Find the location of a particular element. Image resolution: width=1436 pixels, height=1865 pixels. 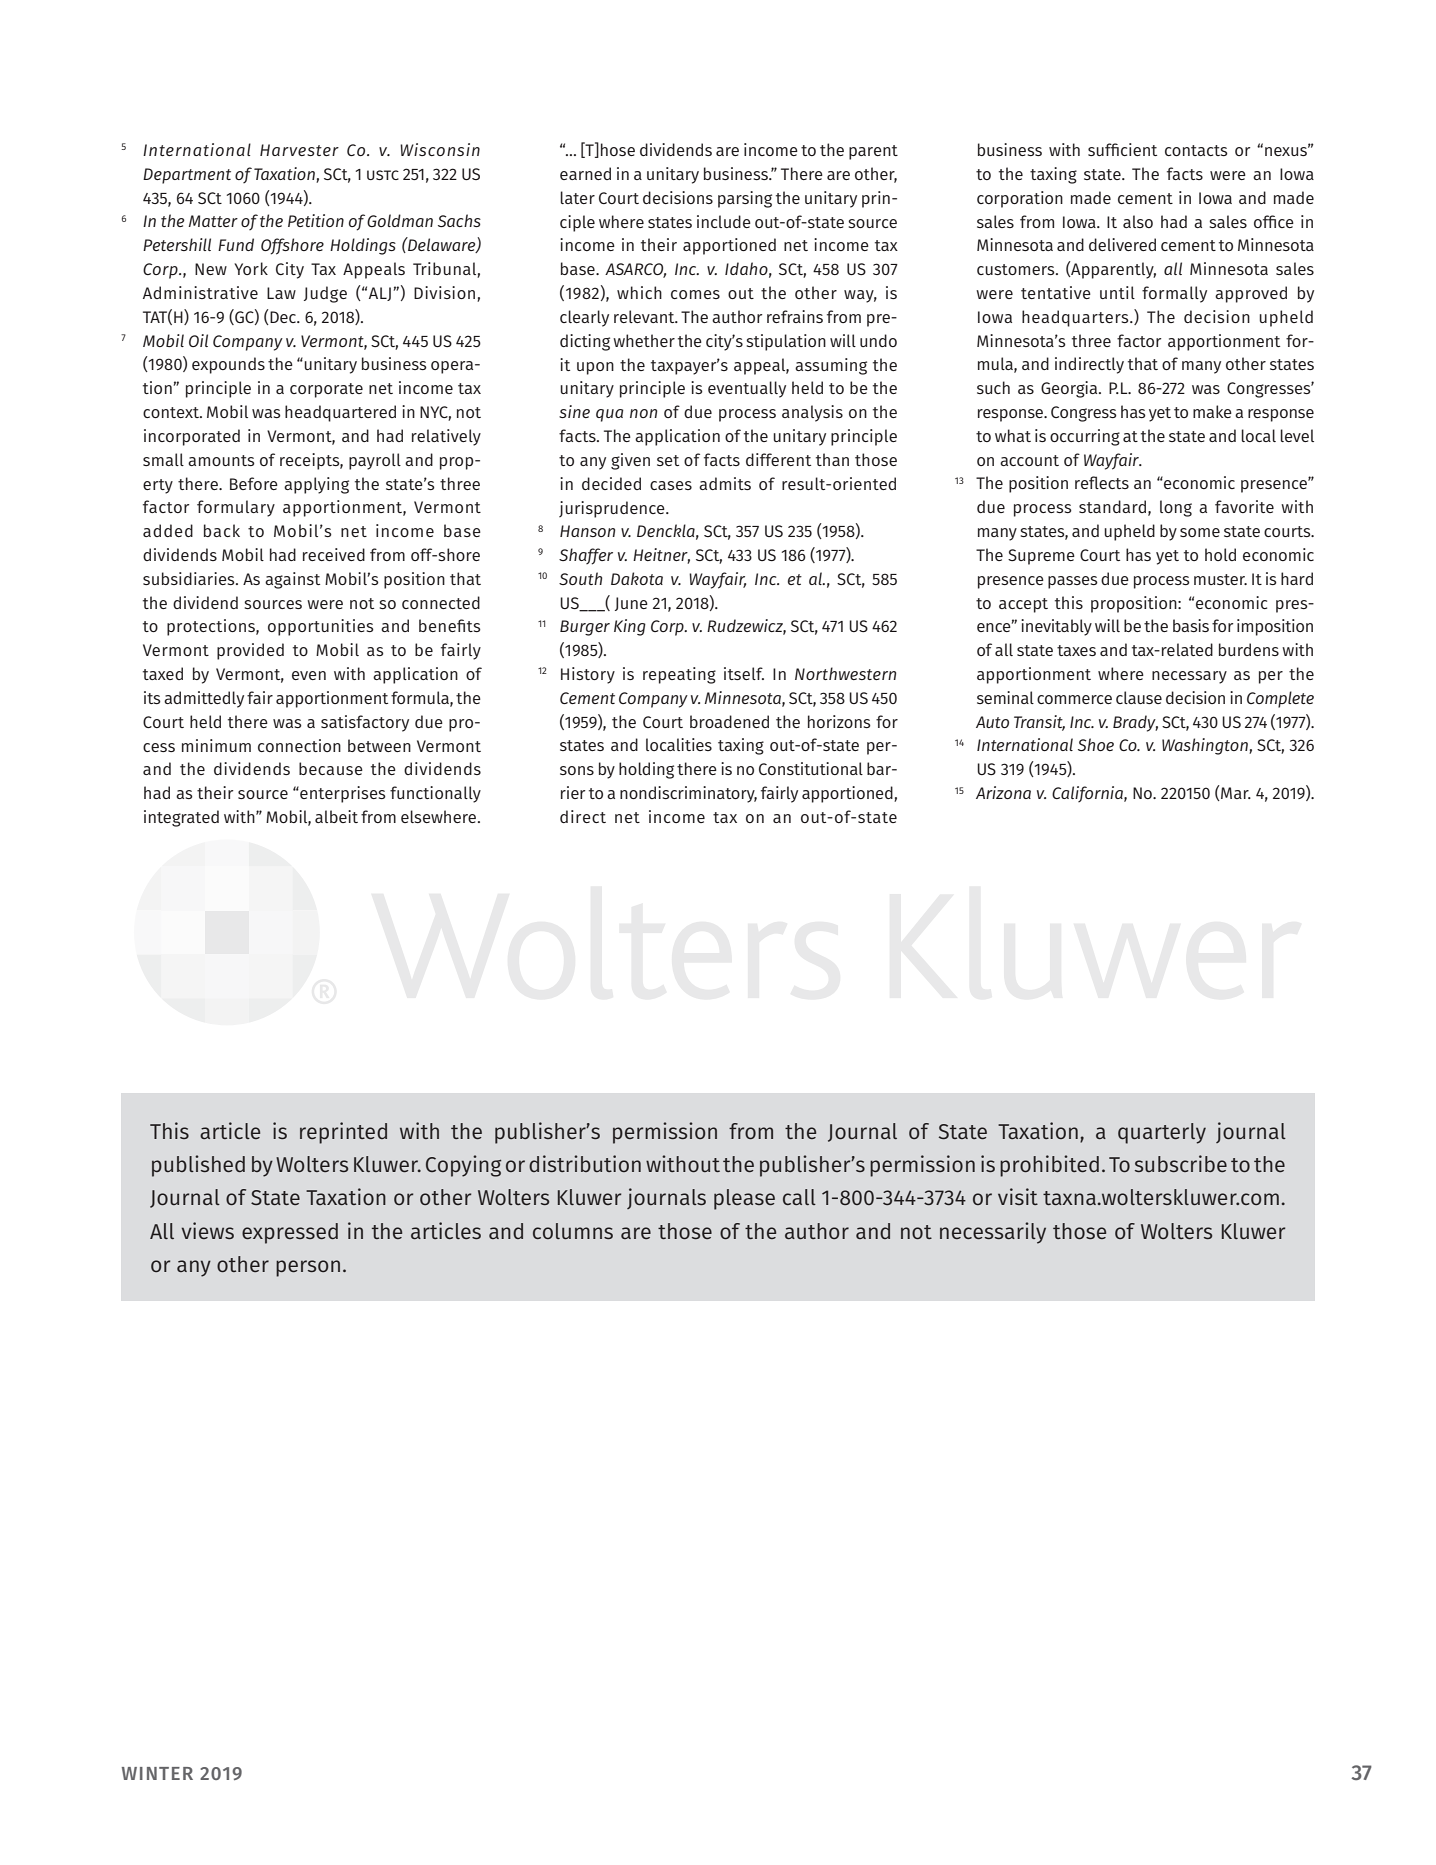

please is located at coordinates (744, 1199).
